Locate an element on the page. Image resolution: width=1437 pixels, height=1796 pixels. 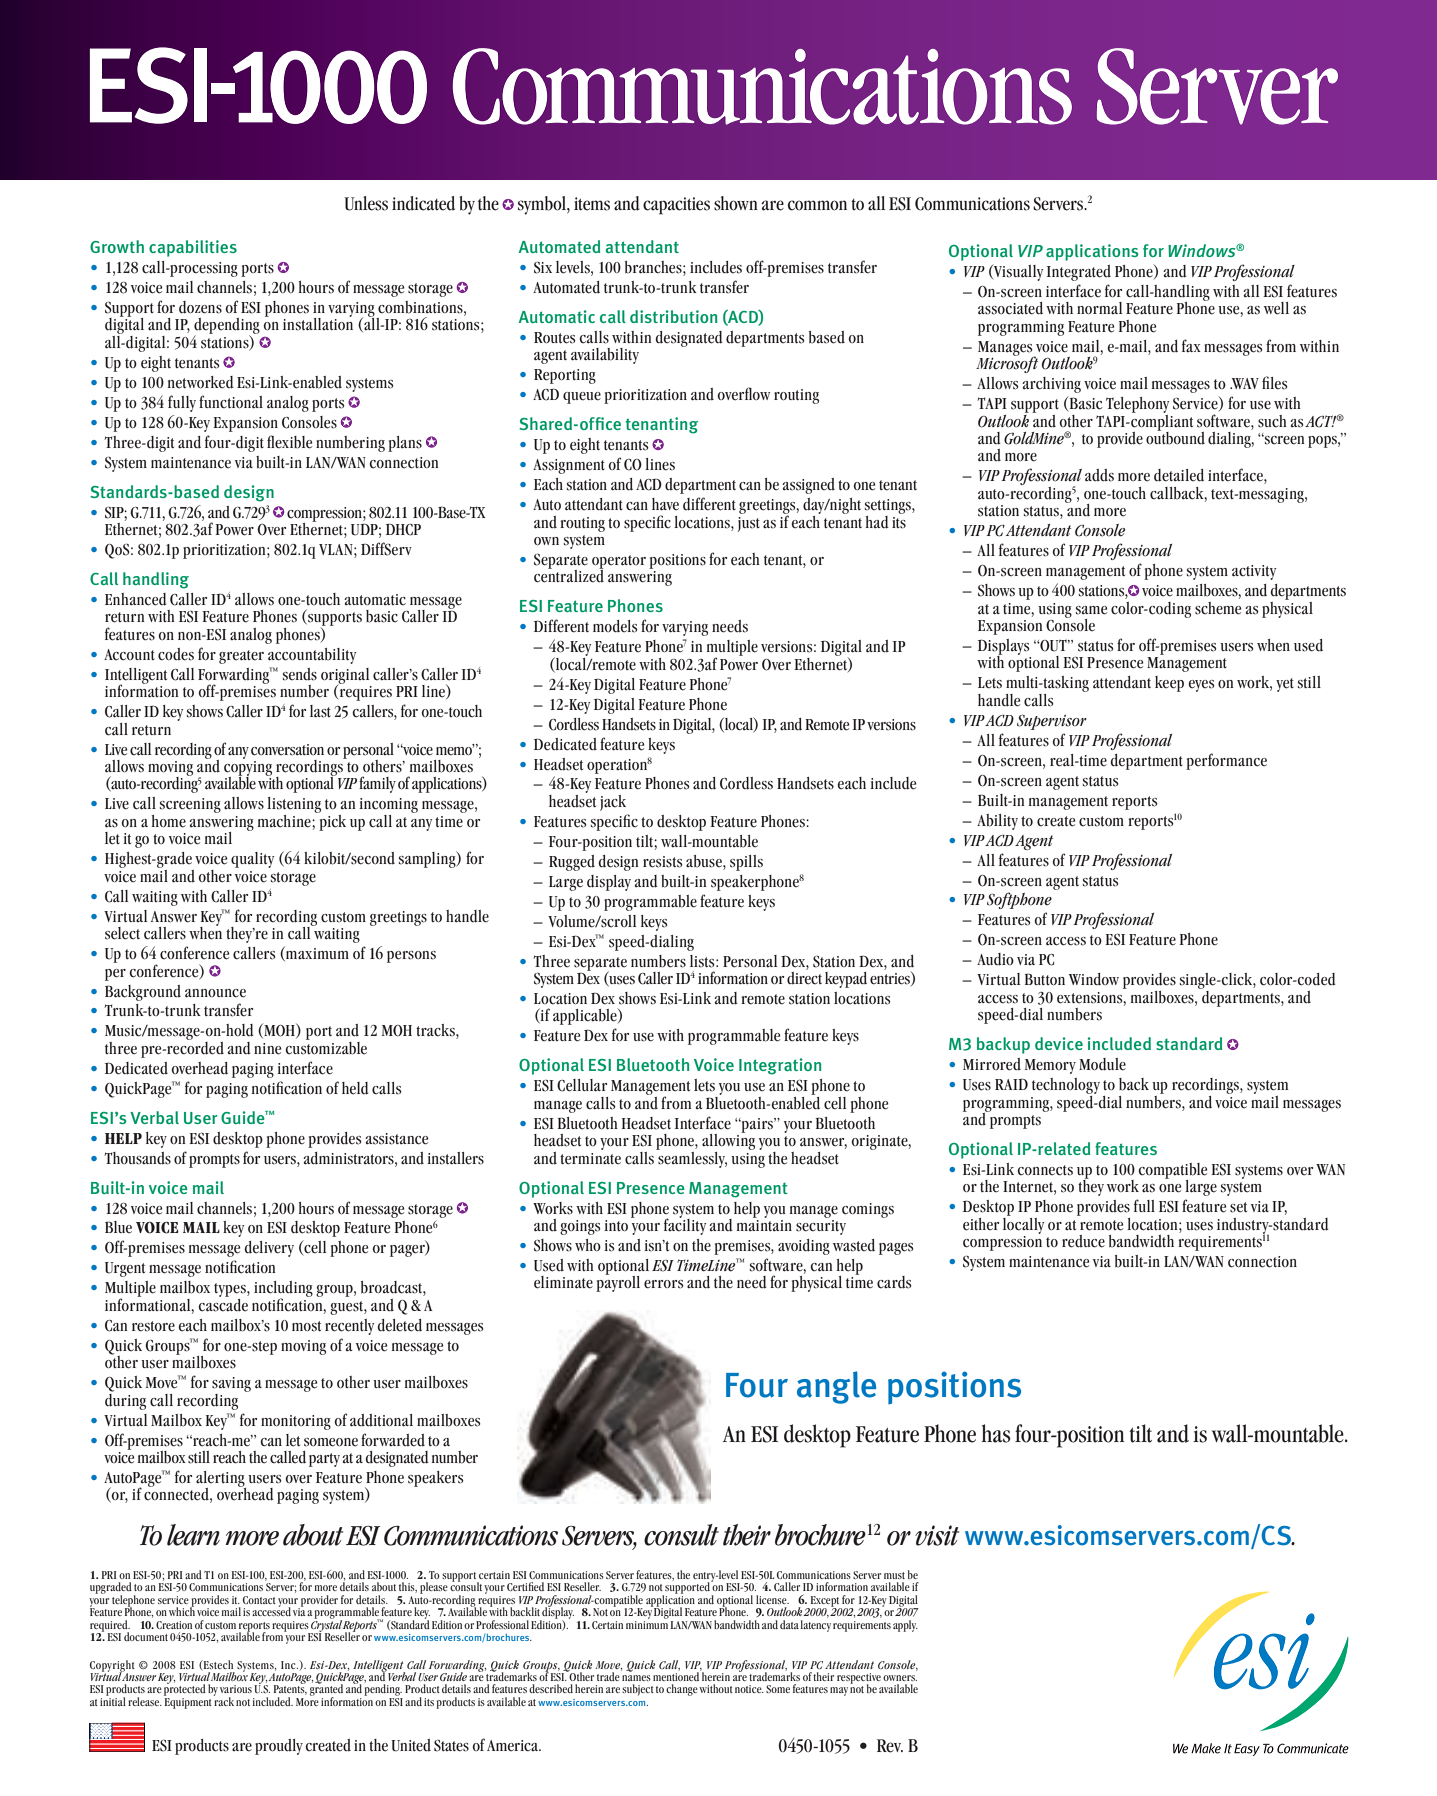
owners is located at coordinates (900, 1678).
